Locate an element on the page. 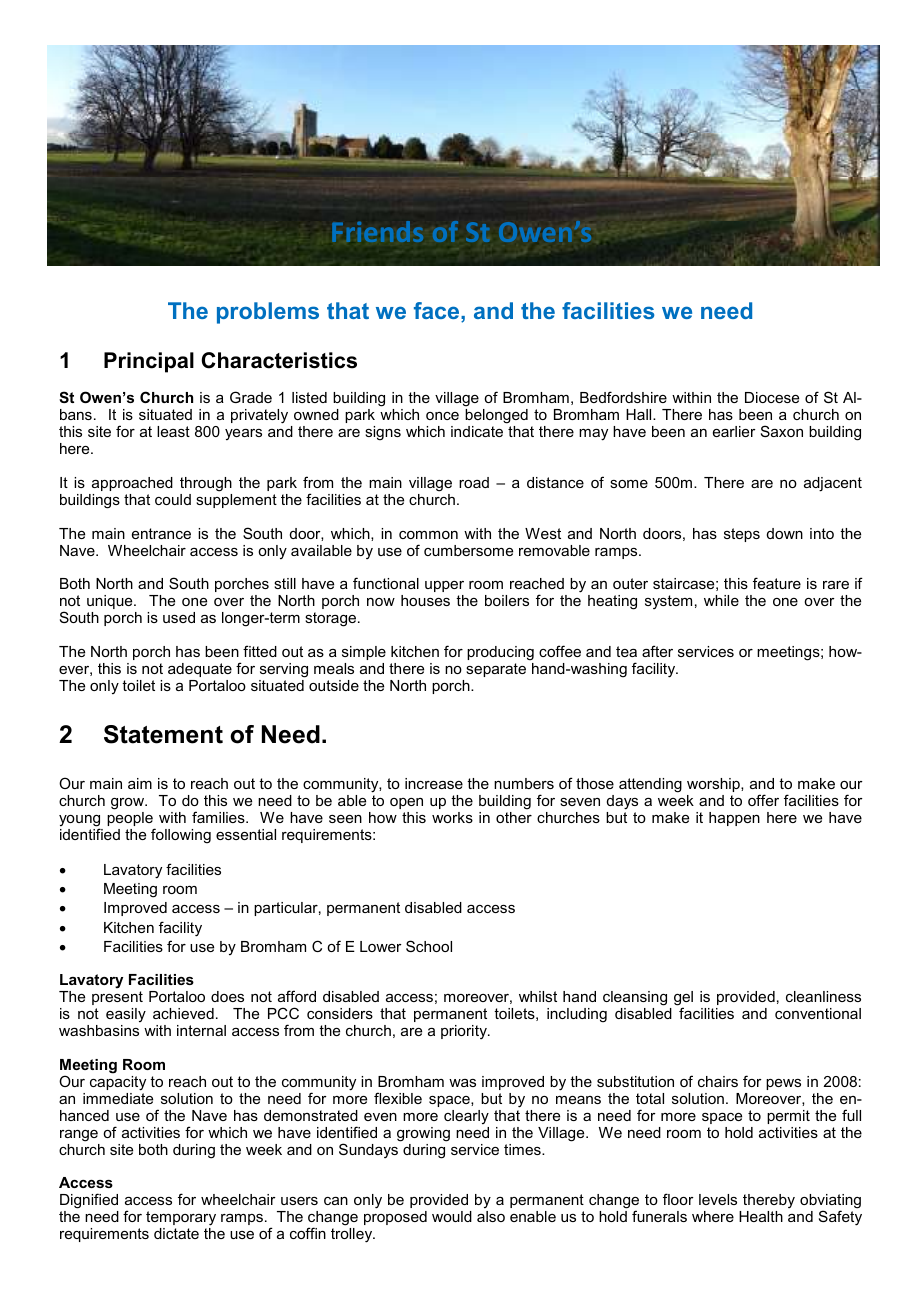  indicate is located at coordinates (477, 431).
